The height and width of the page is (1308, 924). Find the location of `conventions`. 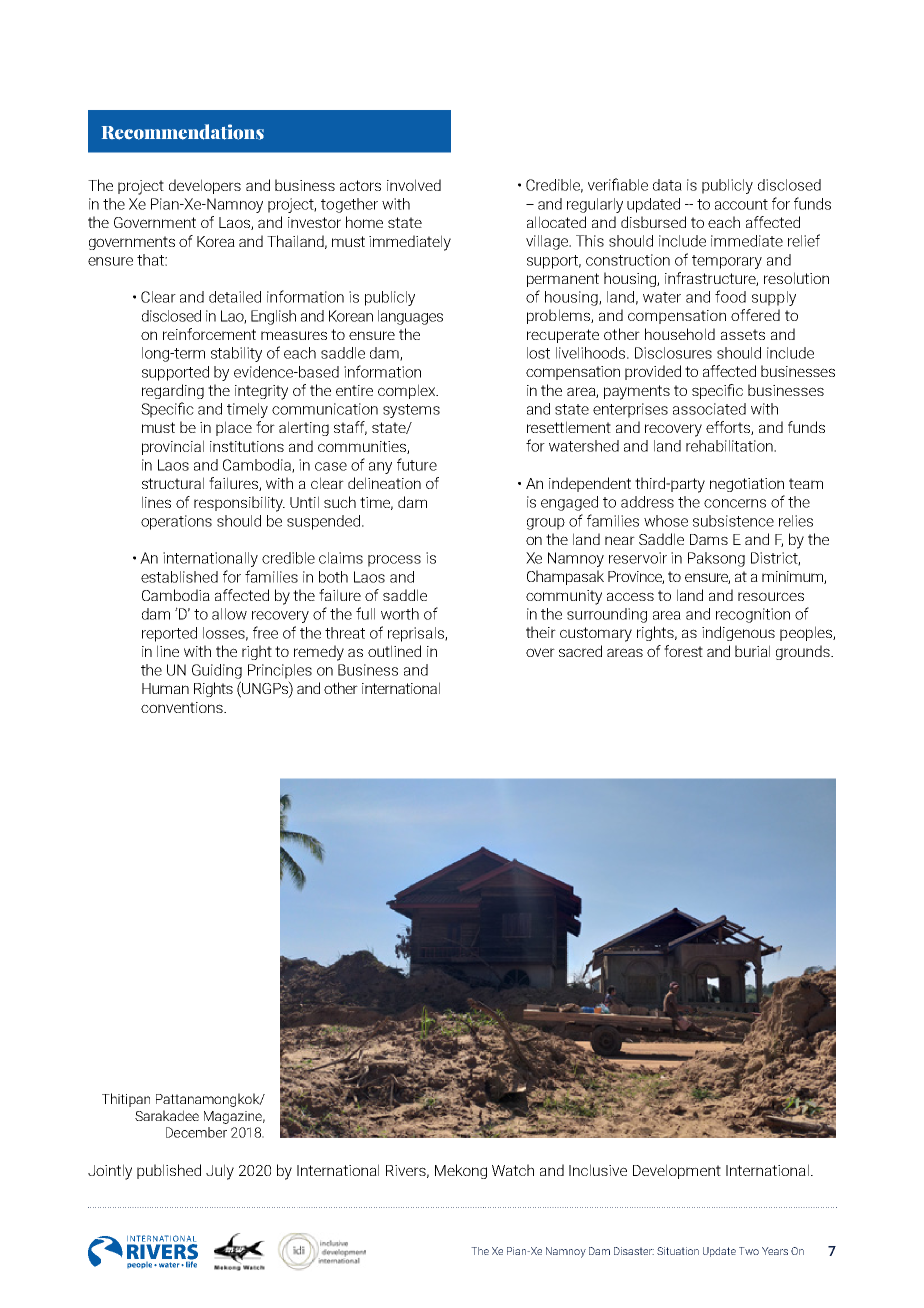

conventions is located at coordinates (183, 707).
